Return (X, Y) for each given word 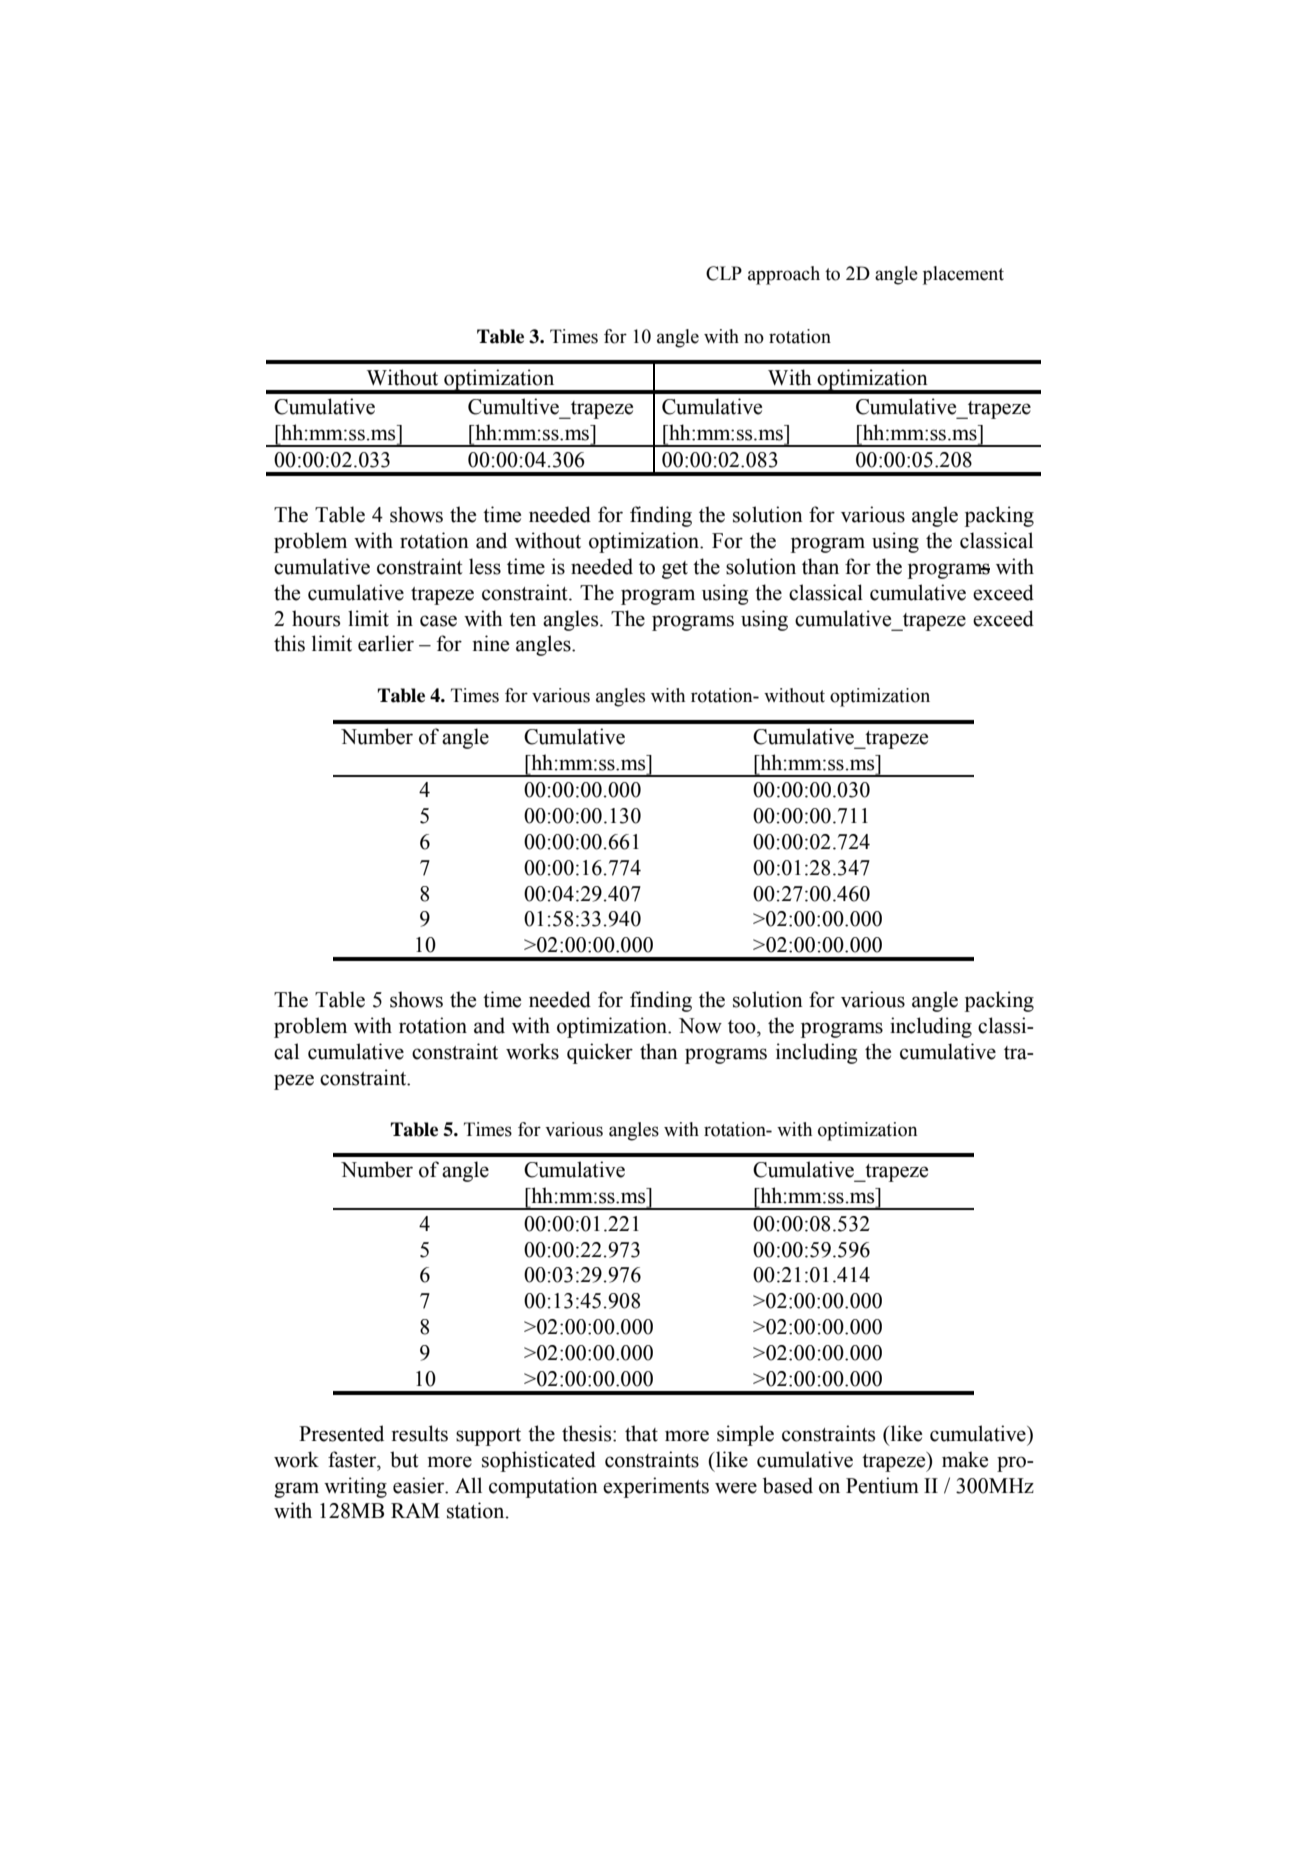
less (485, 566)
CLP (724, 273)
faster (353, 1459)
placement (963, 275)
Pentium (882, 1485)
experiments (656, 1487)
